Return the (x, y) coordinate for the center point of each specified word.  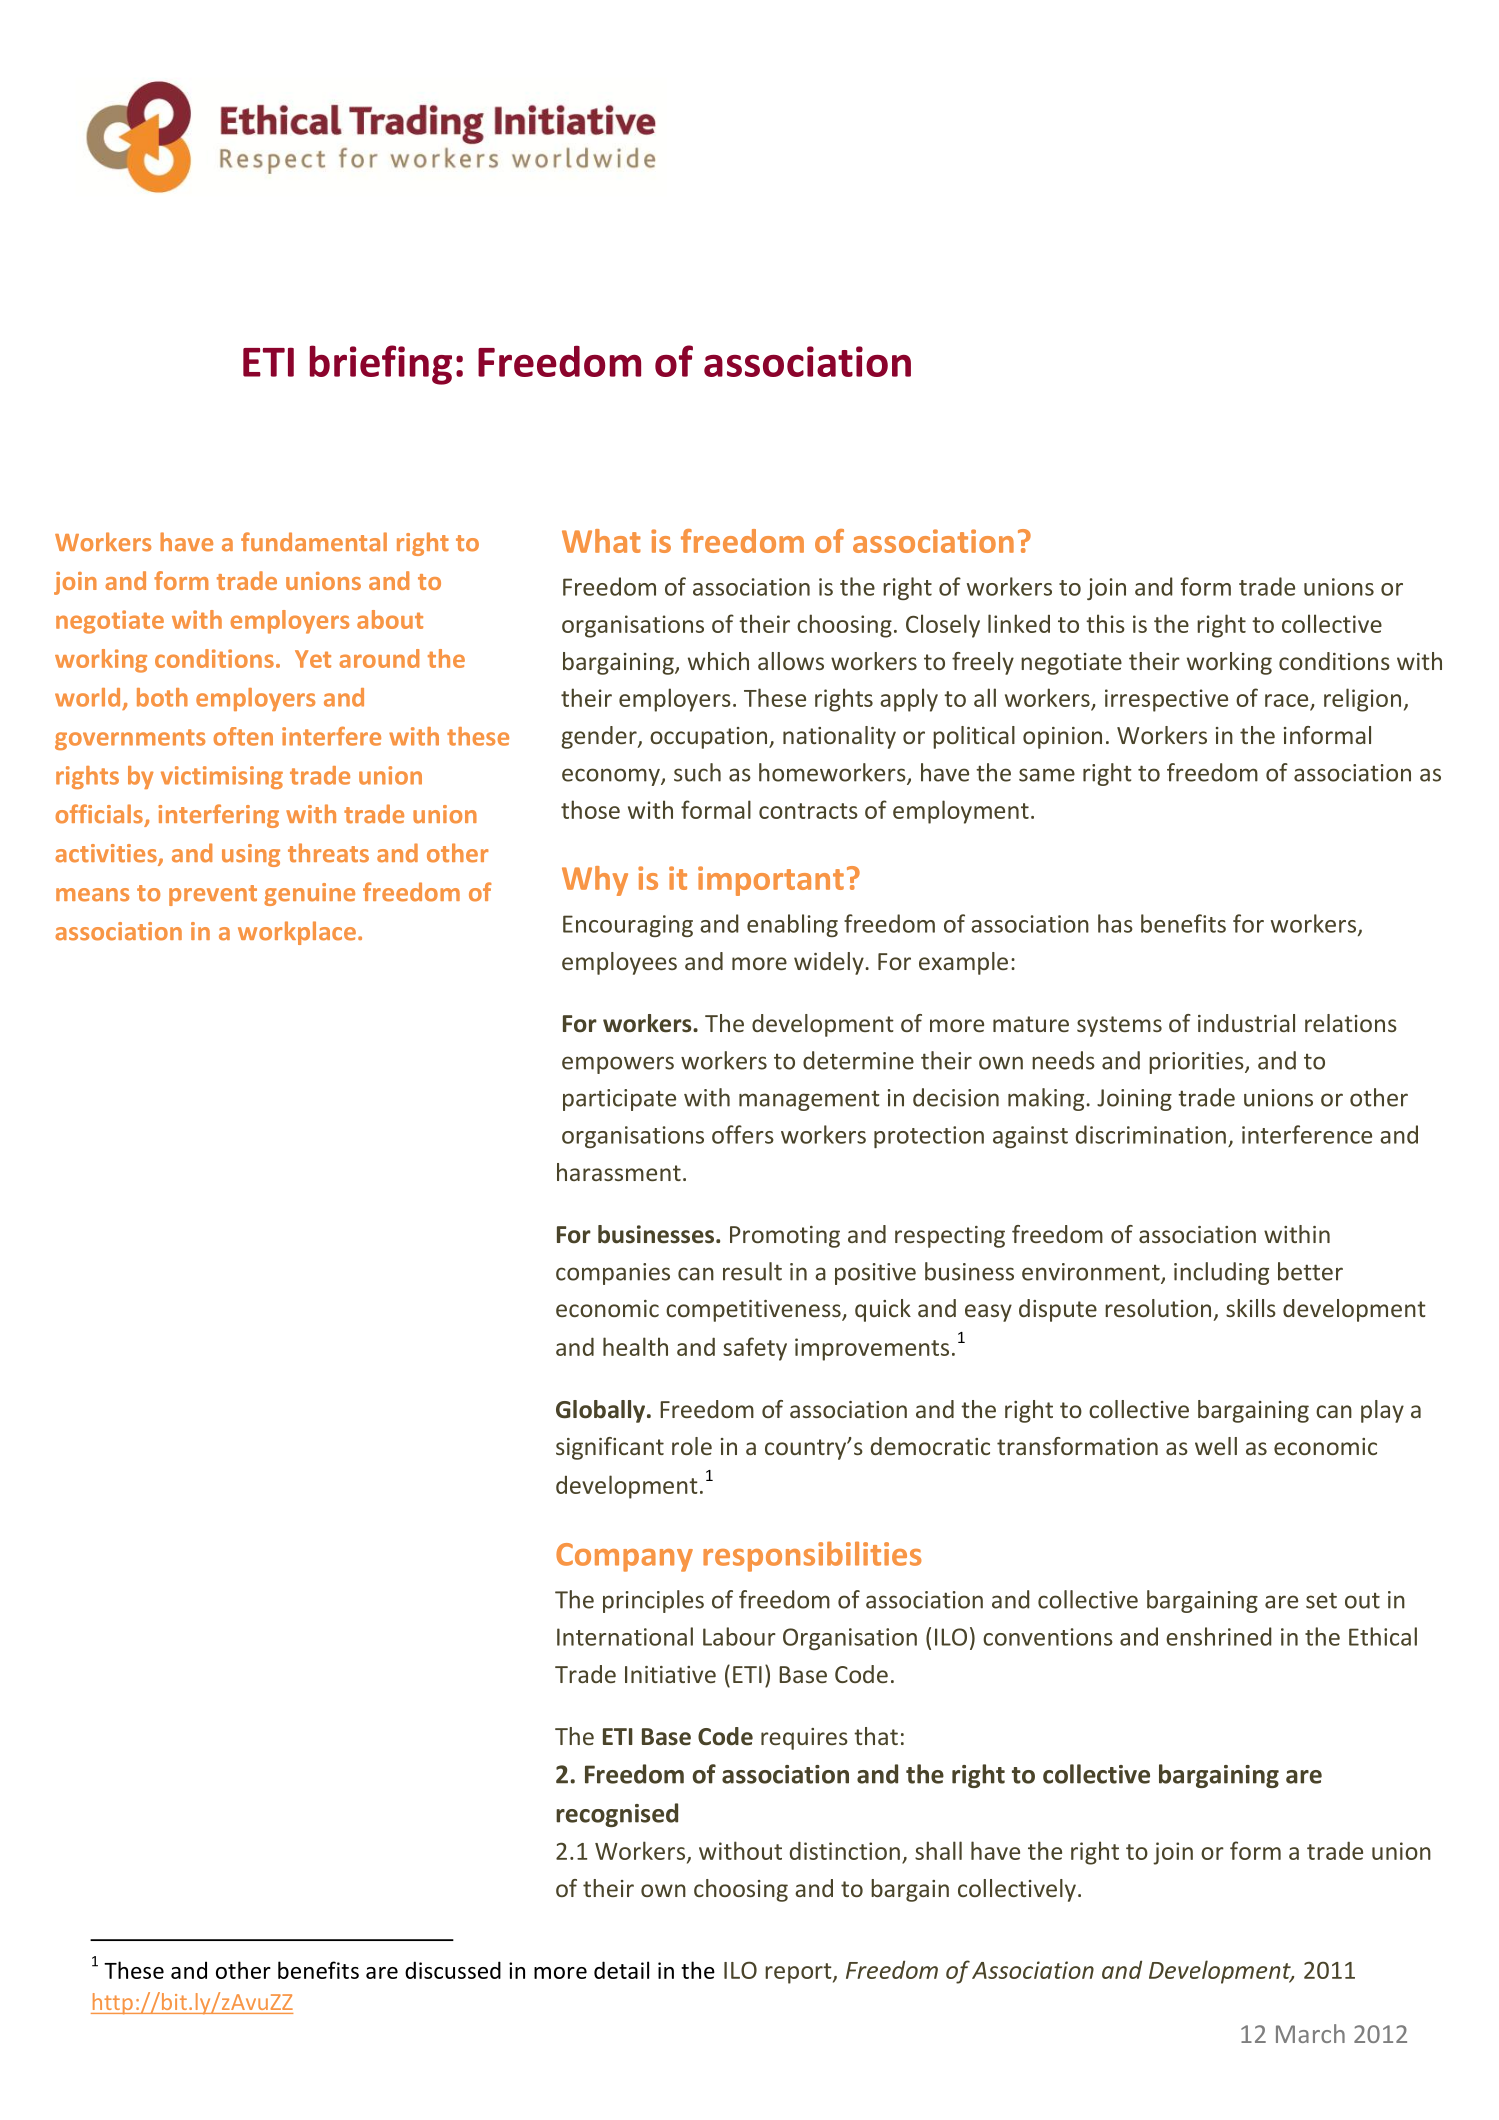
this (1105, 623)
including (1221, 1273)
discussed (453, 1970)
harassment (619, 1172)
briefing (381, 365)
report (799, 1973)
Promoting (785, 1237)
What (601, 541)
